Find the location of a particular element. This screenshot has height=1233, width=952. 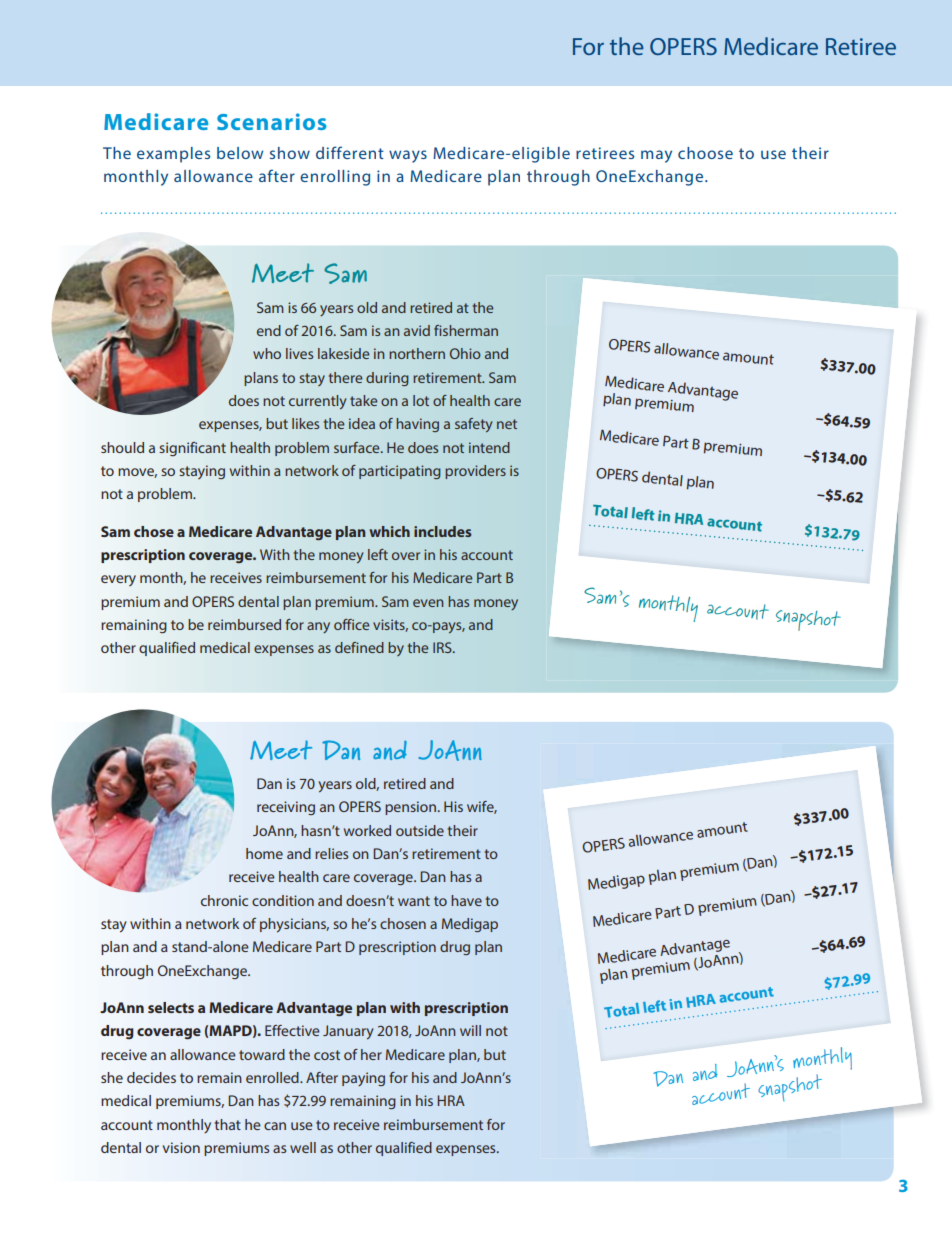

IRS is located at coordinates (443, 647).
